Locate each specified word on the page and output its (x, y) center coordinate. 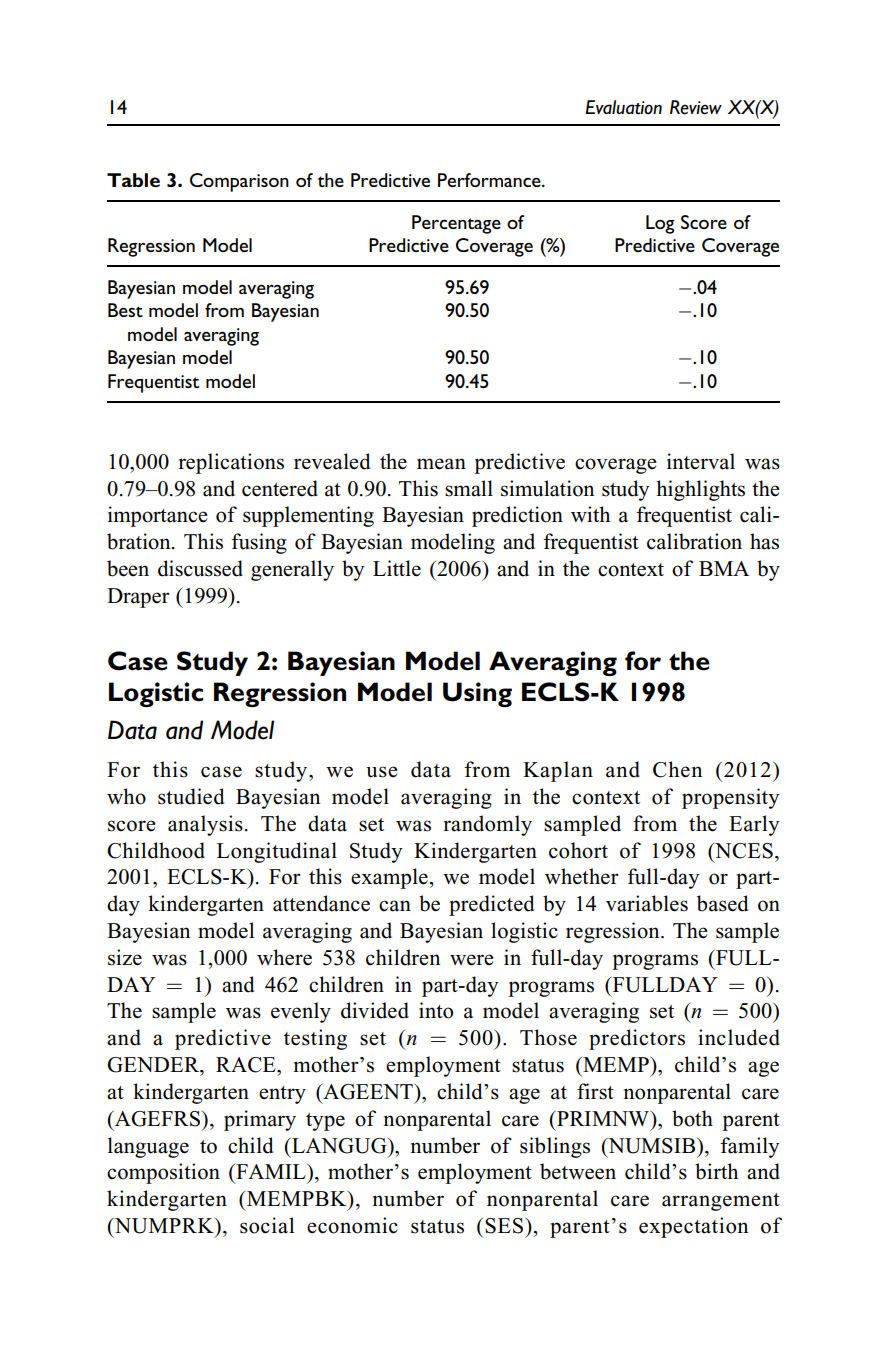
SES (505, 1226)
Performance (490, 180)
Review (696, 107)
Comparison (239, 182)
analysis (205, 825)
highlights (700, 490)
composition (163, 1173)
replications (231, 463)
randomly (487, 825)
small (469, 488)
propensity (731, 798)
